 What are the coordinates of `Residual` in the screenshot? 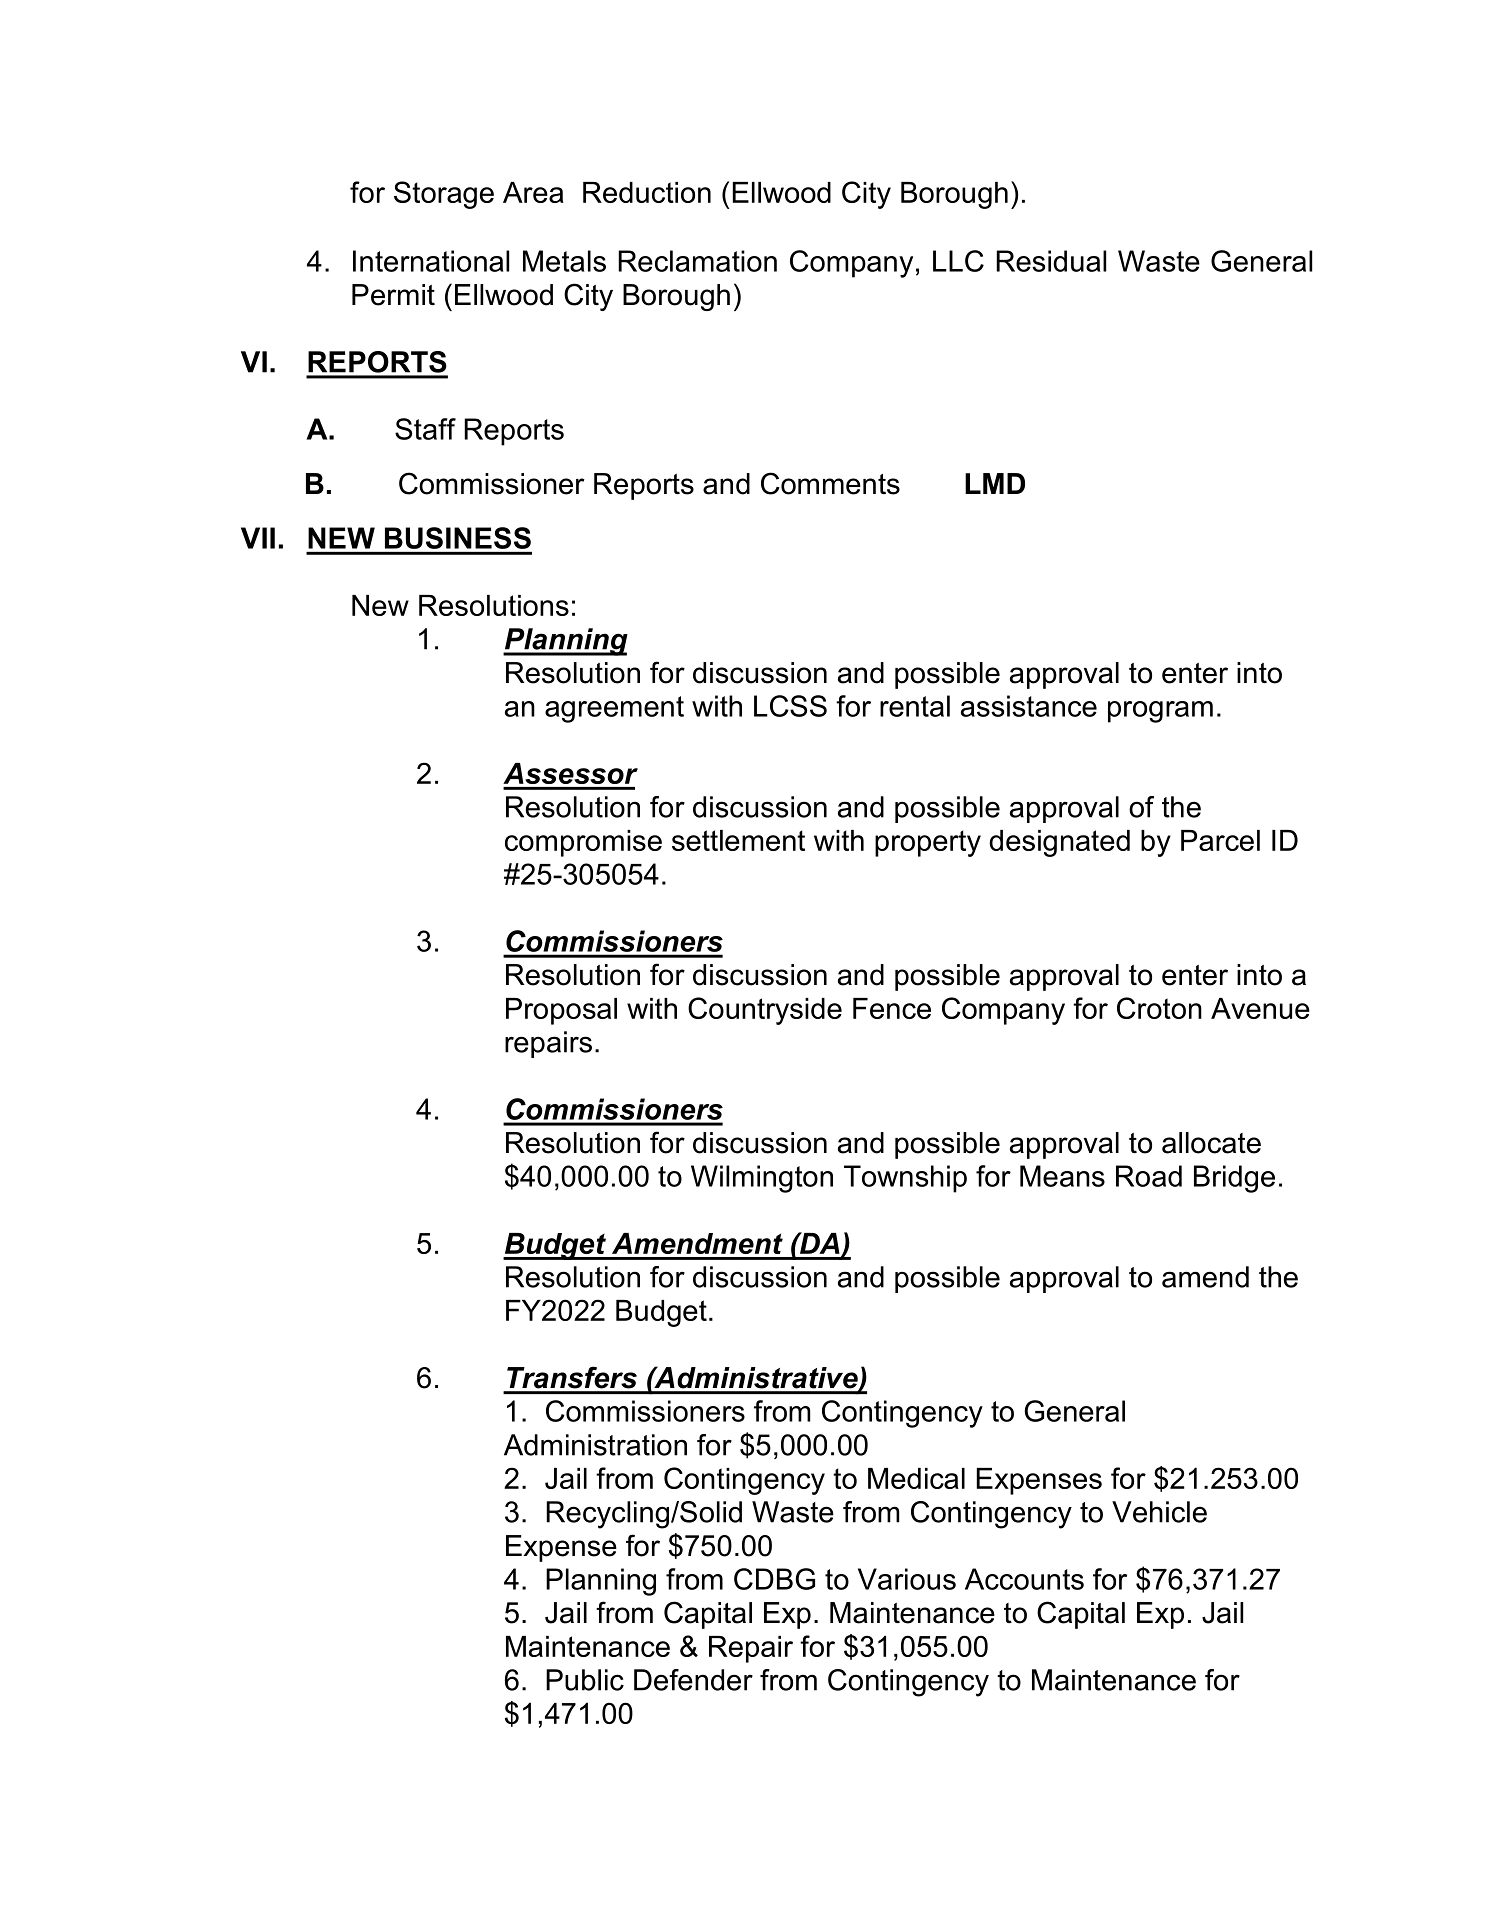 It's located at (1051, 261).
